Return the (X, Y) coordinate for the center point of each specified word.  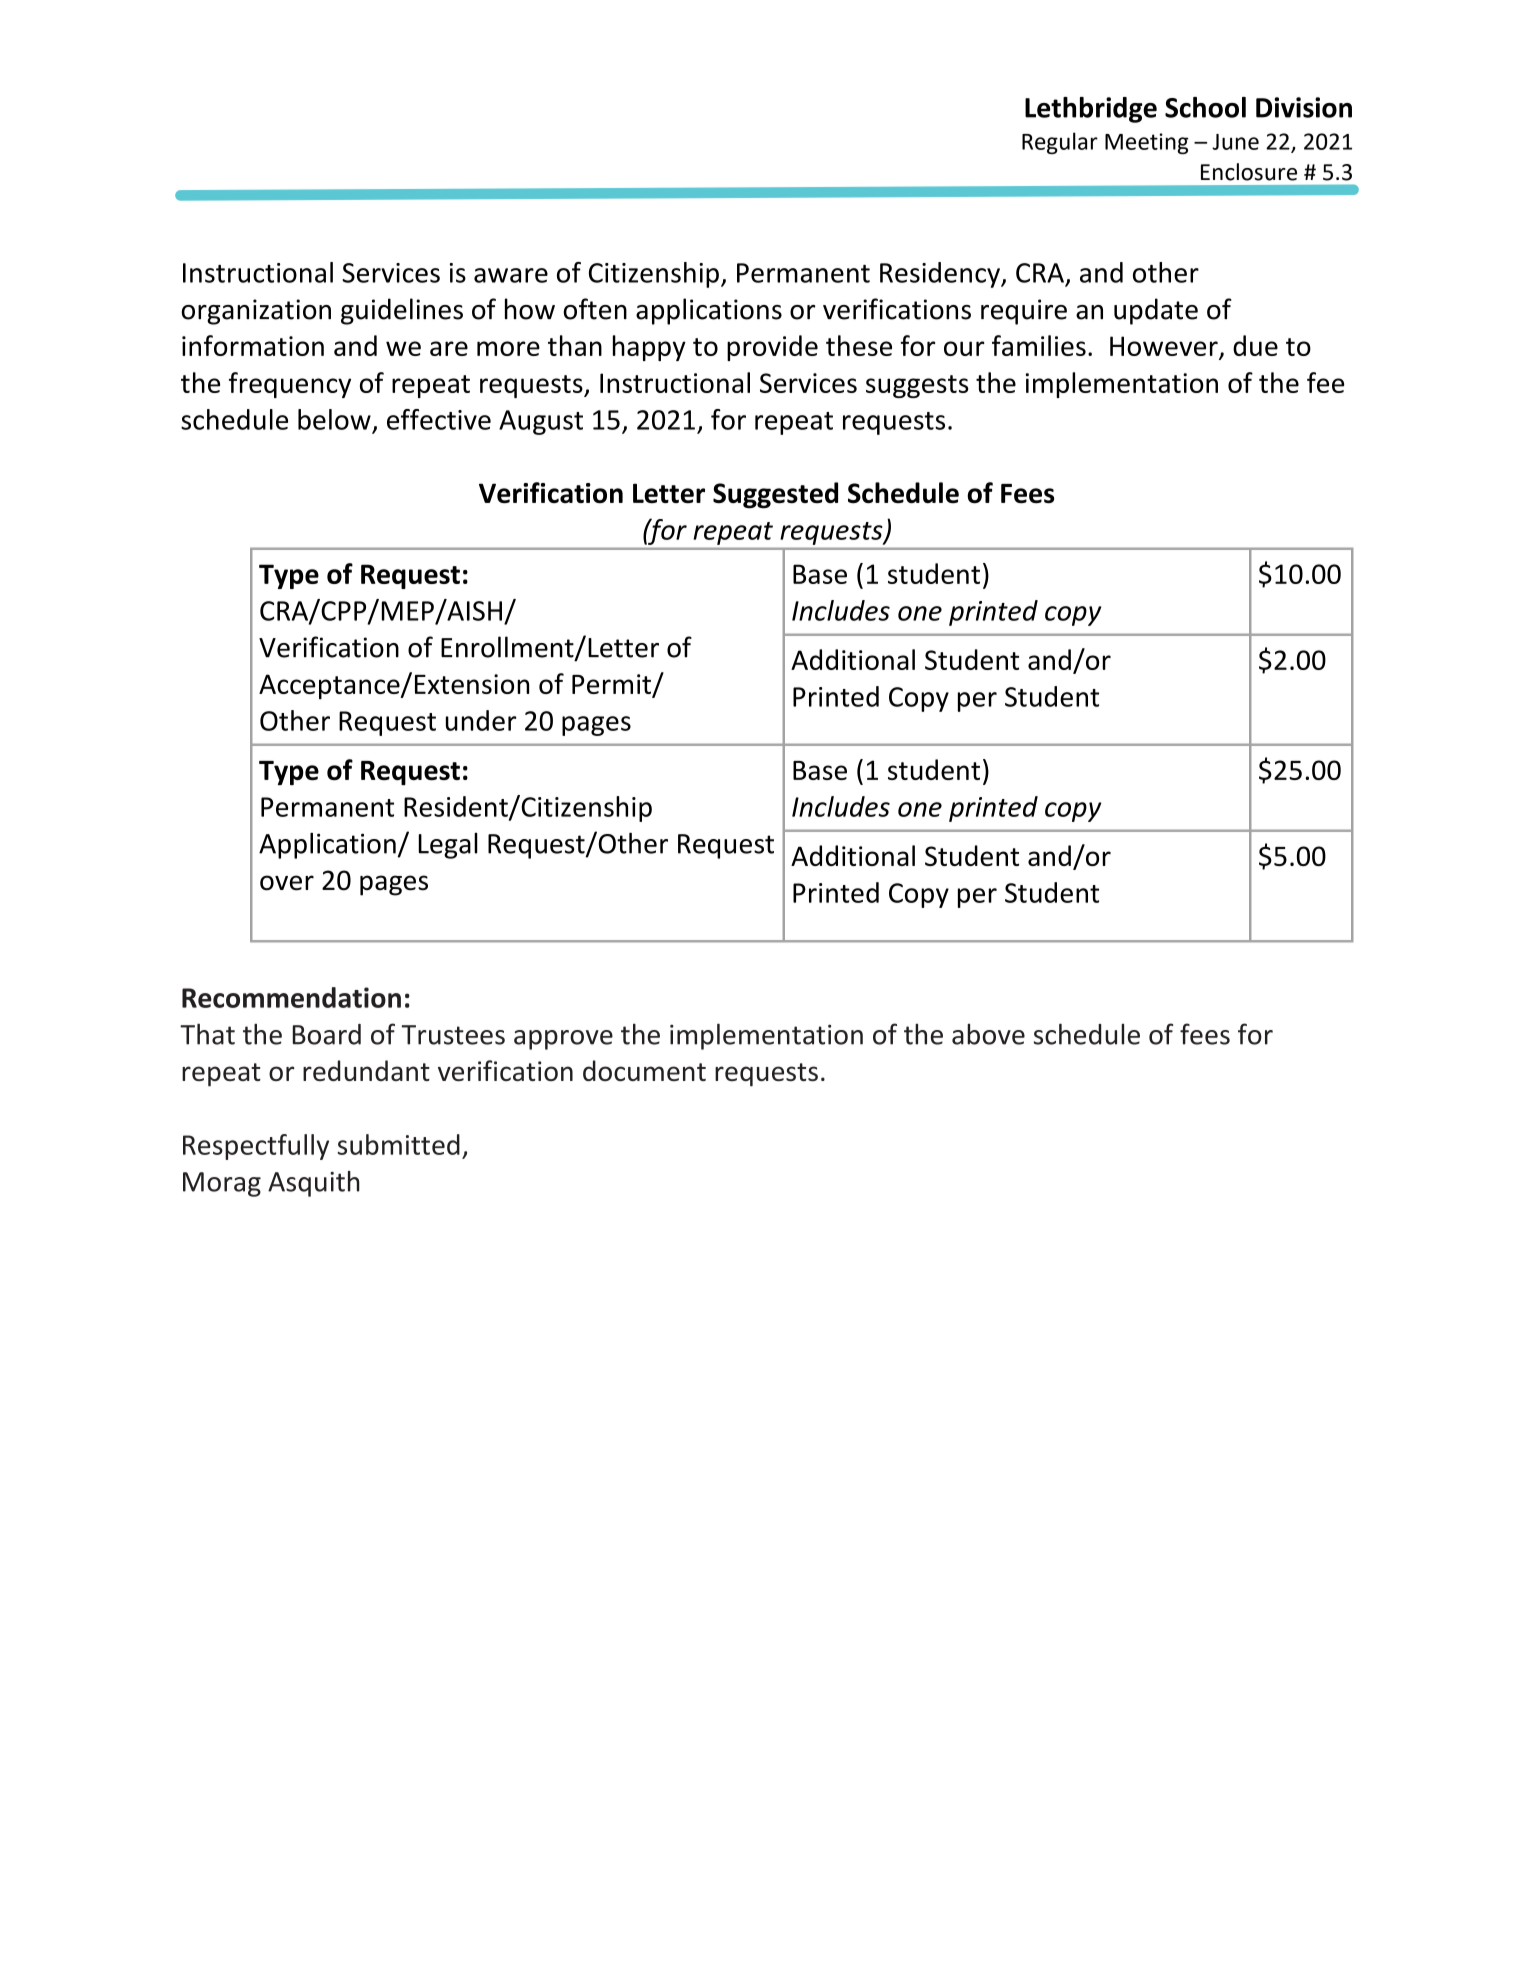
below (334, 419)
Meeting (1147, 143)
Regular (1060, 143)
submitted (398, 1144)
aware (511, 275)
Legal (448, 846)
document (644, 1070)
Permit (612, 685)
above (988, 1034)
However (1165, 347)
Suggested (775, 495)
